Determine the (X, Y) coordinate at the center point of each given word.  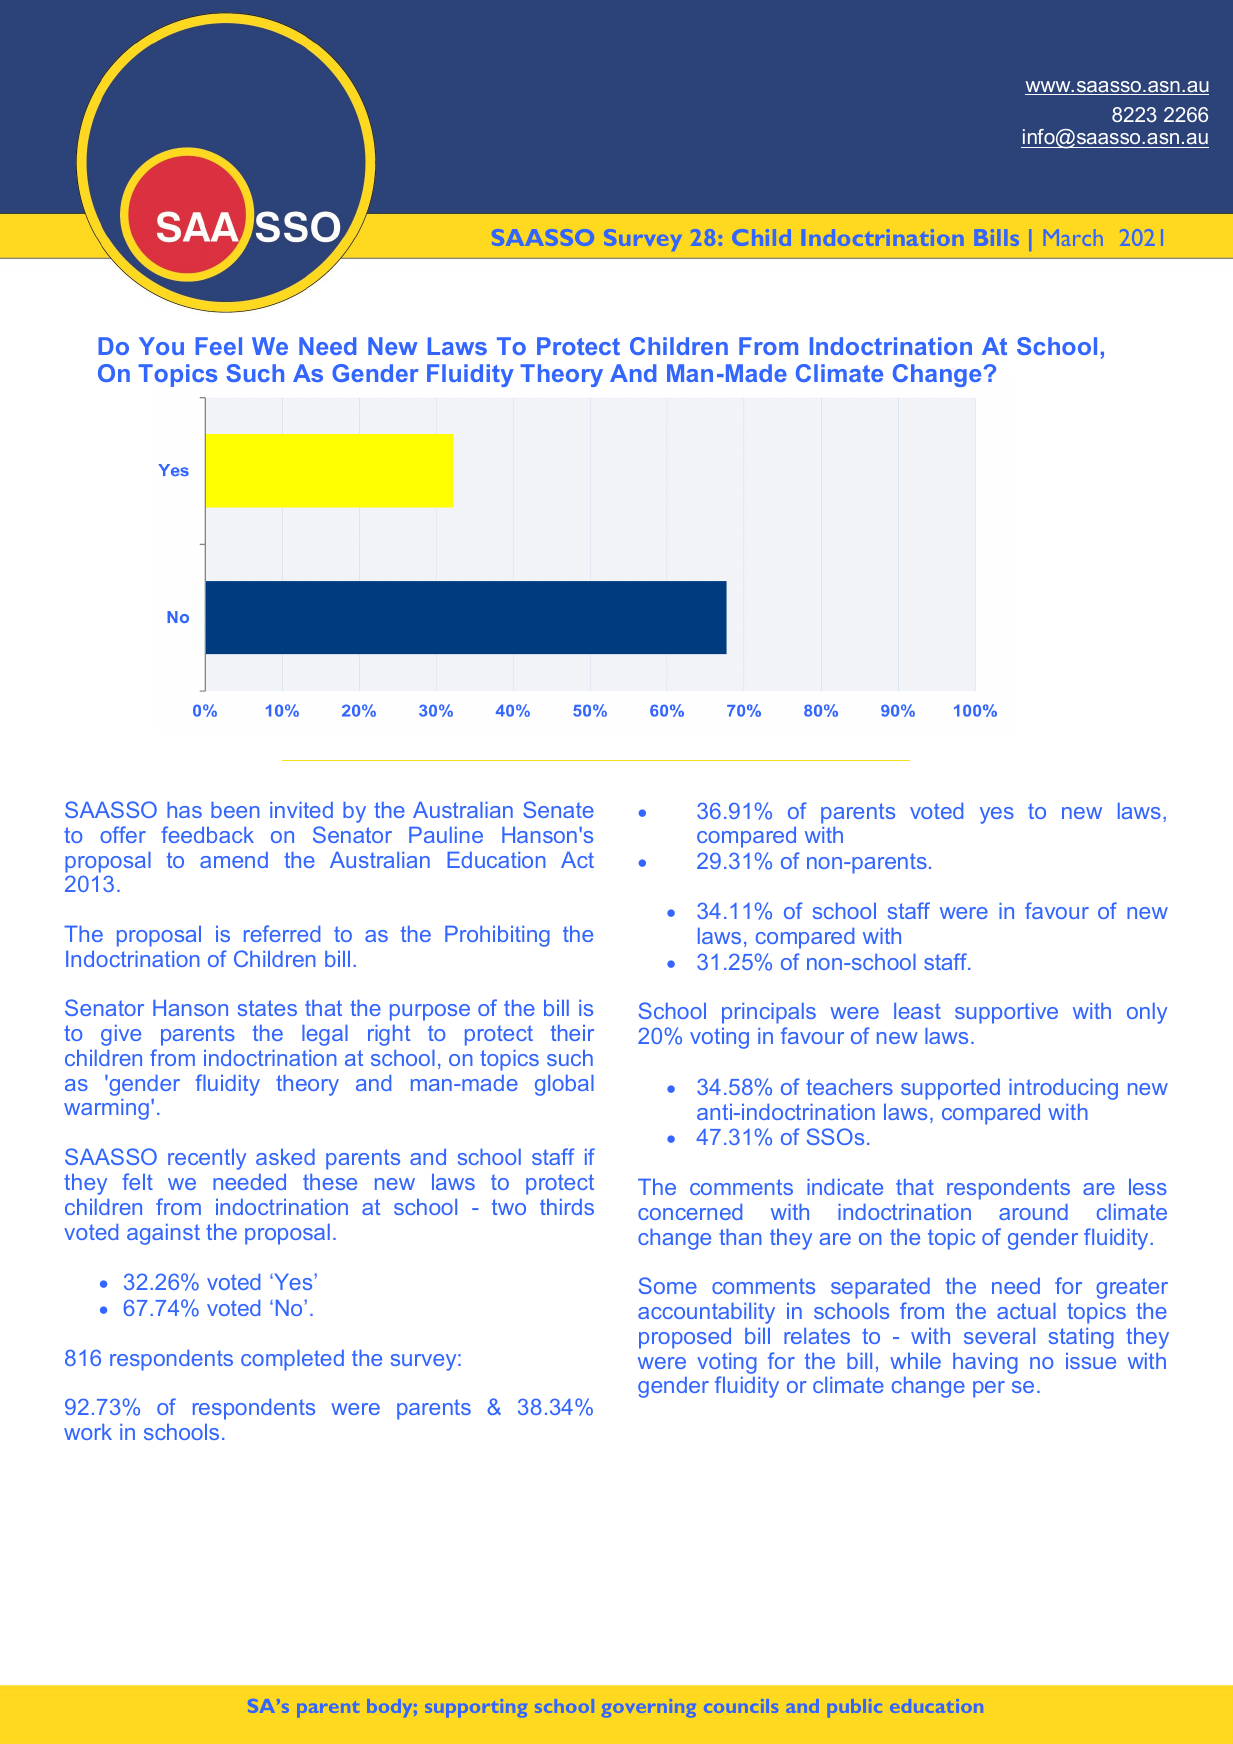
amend (234, 860)
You (161, 346)
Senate (558, 809)
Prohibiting (497, 936)
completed (292, 1360)
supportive (1006, 1013)
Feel (218, 346)
